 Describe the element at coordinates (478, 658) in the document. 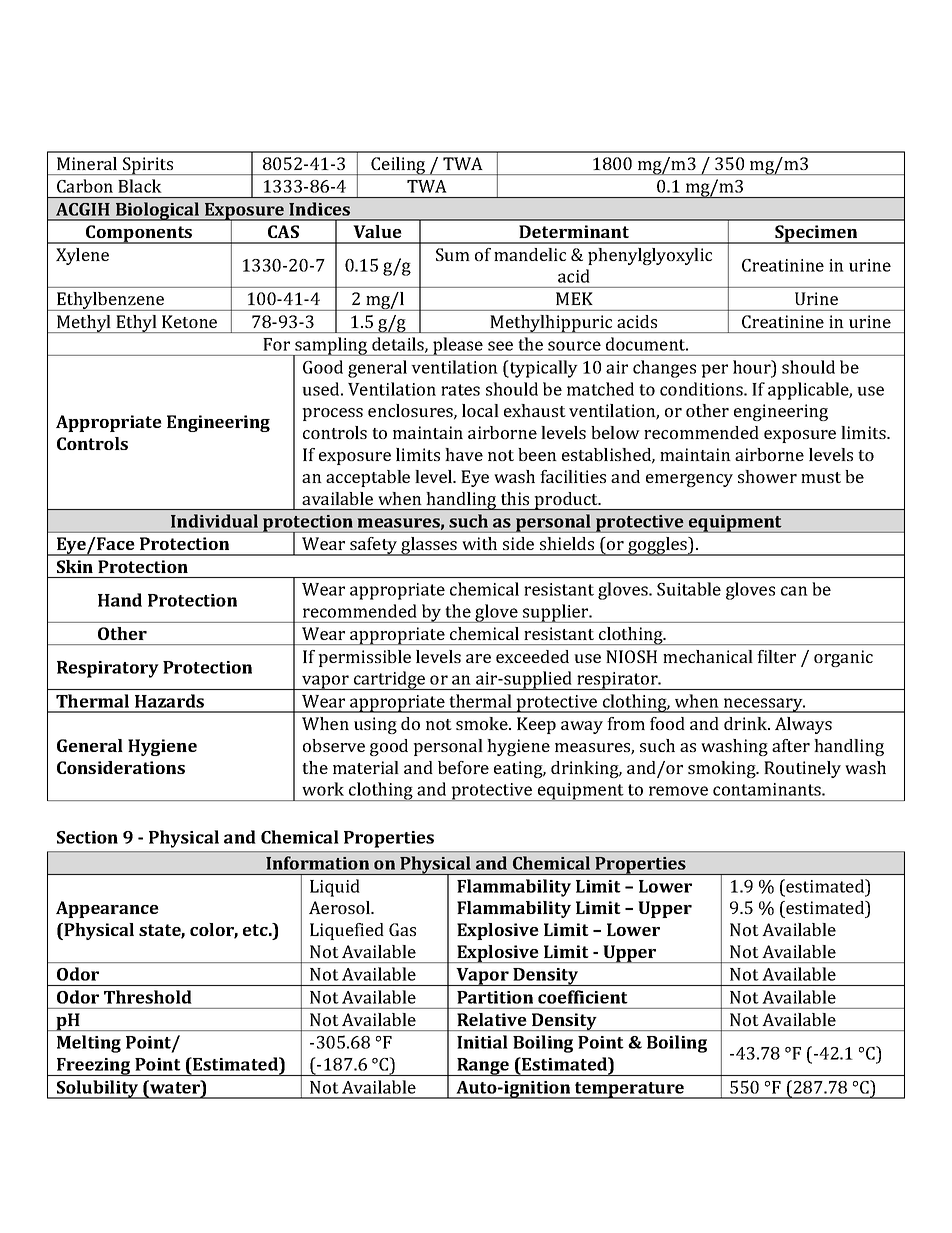

I see `are` at that location.
